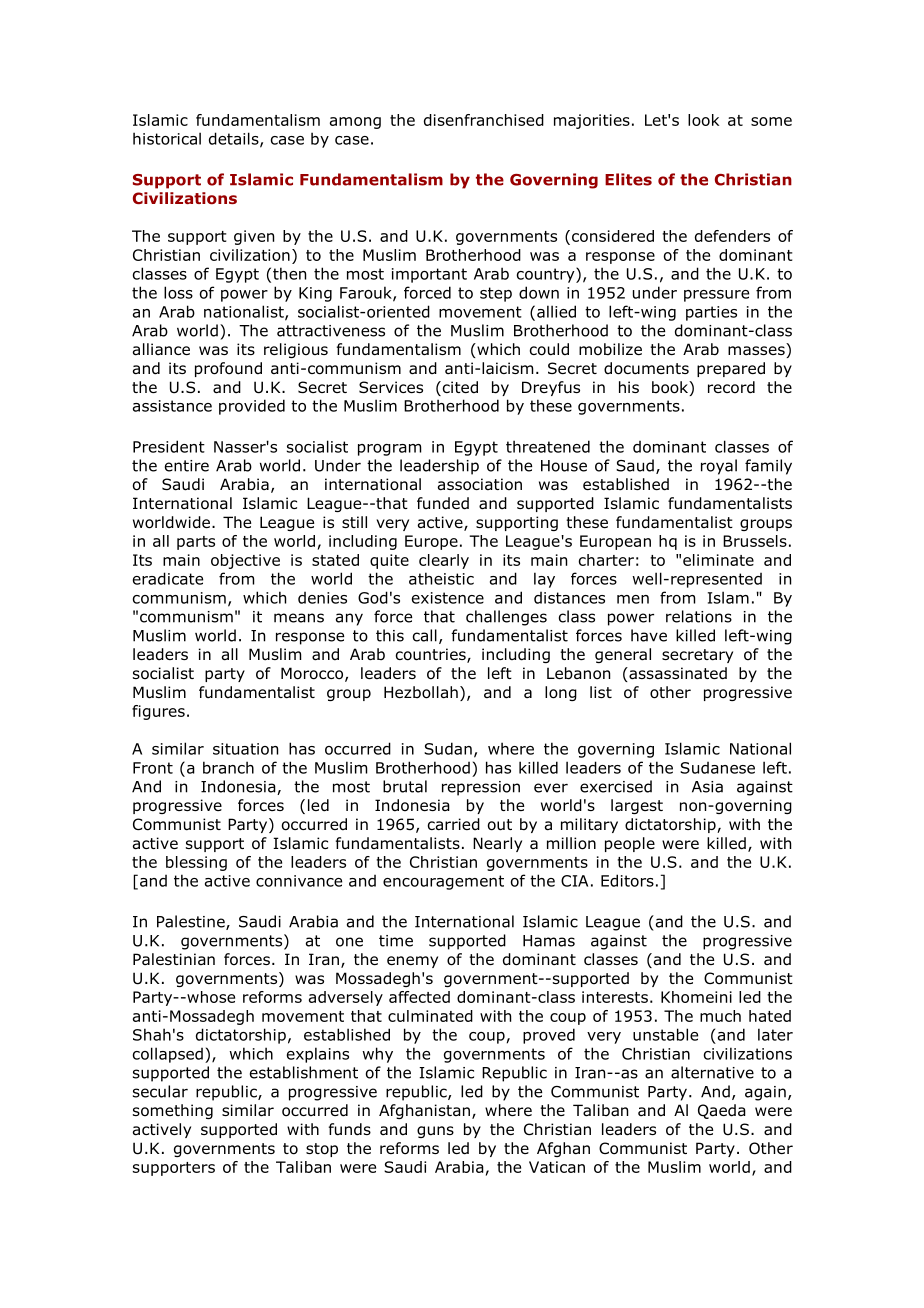 The width and height of the document is (924, 1308). I want to click on situation, so click(245, 749).
